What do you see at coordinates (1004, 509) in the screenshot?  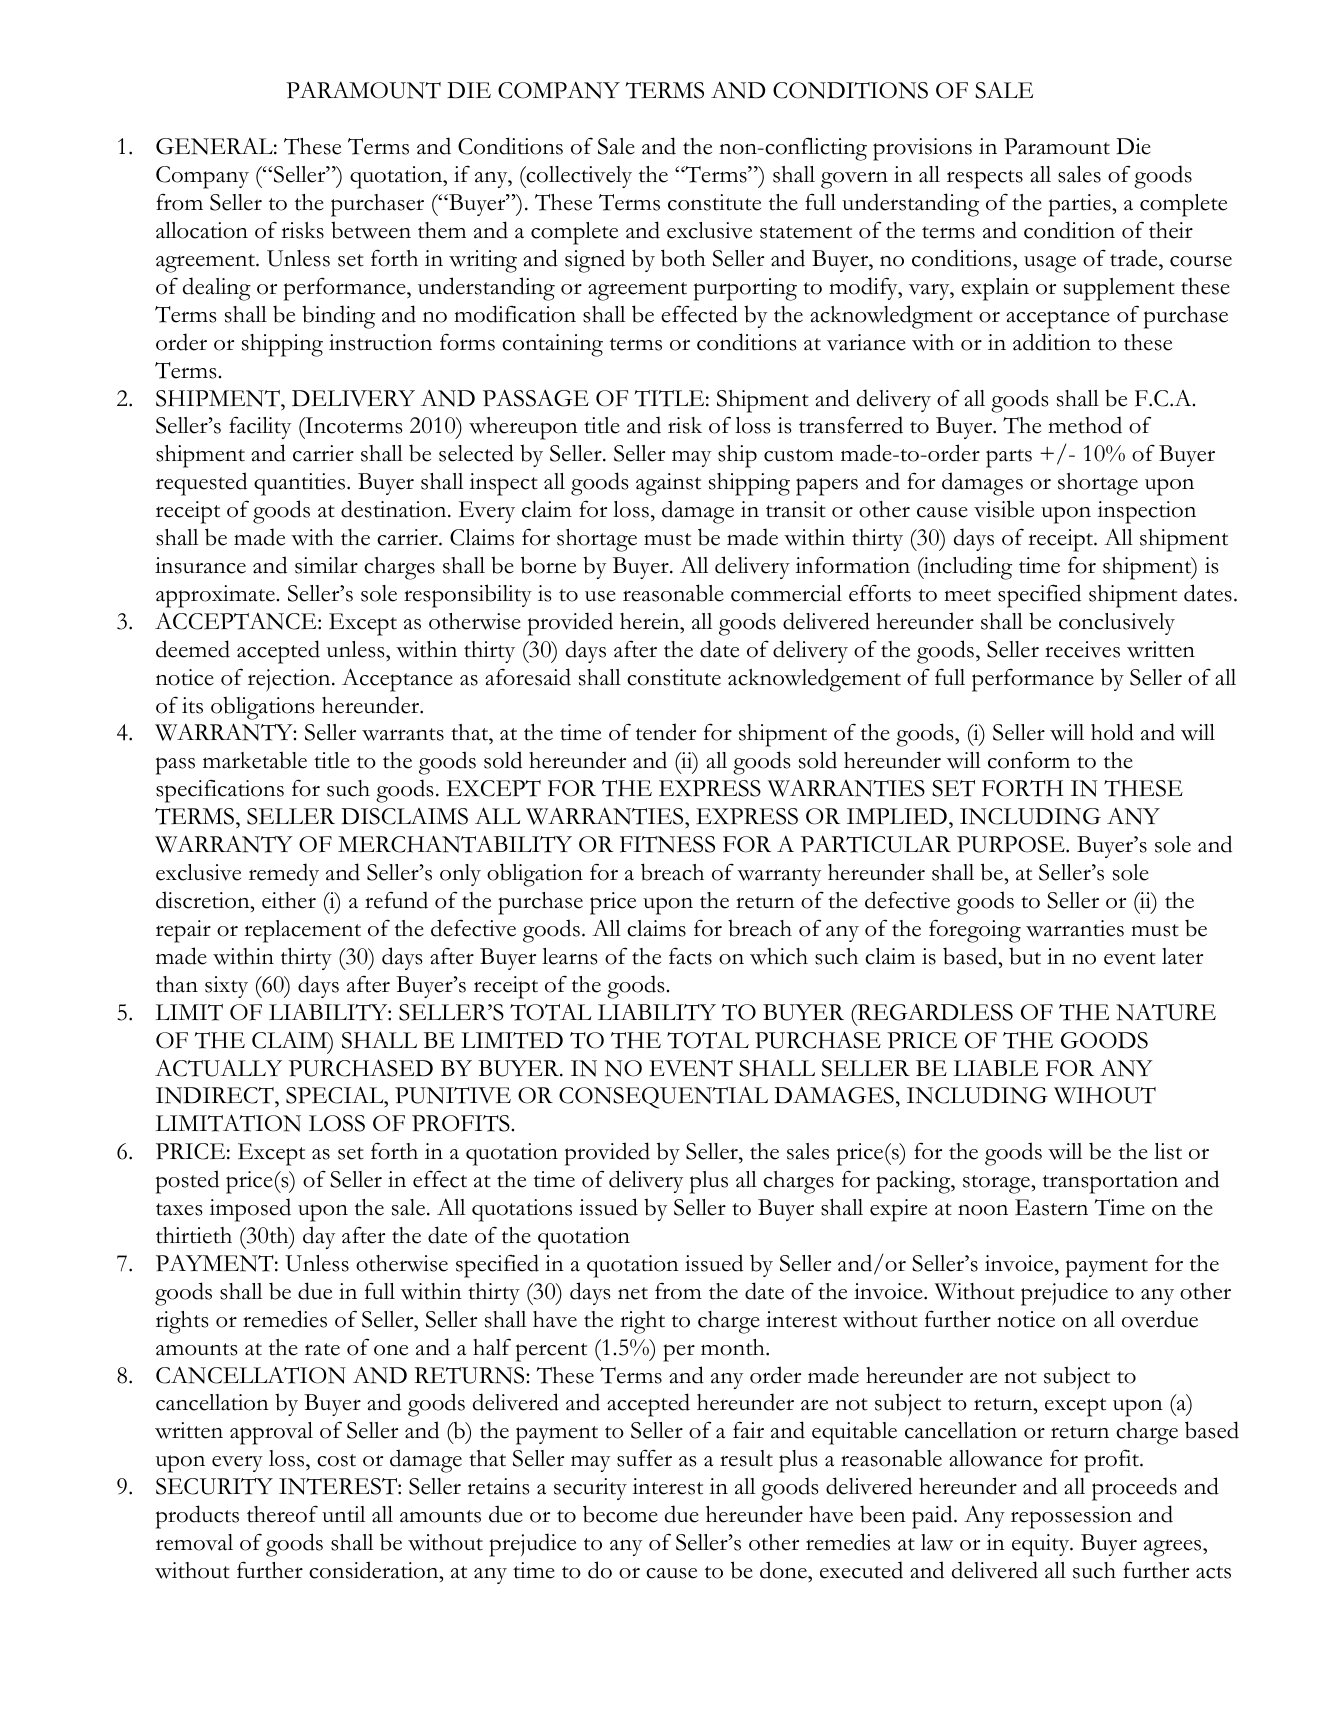 I see `visible` at bounding box center [1004, 509].
